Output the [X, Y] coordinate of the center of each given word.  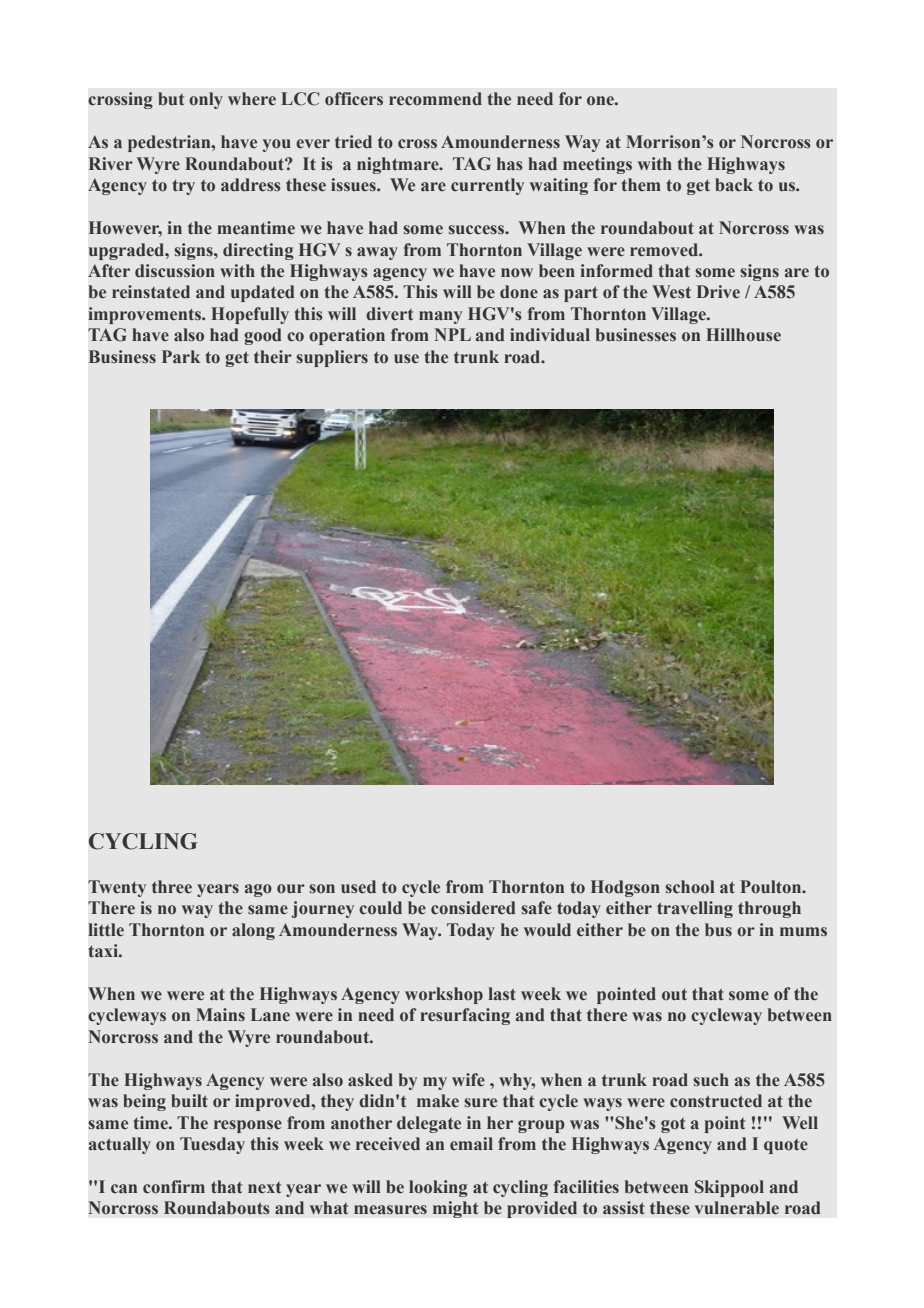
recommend [435, 99]
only [206, 100]
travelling [695, 909]
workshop [444, 995]
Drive [718, 292]
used [358, 887]
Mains [220, 1014]
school [690, 887]
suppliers [332, 358]
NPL [452, 334]
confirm [174, 1187]
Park [181, 356]
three [172, 887]
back [734, 185]
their [273, 357]
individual [550, 334]
